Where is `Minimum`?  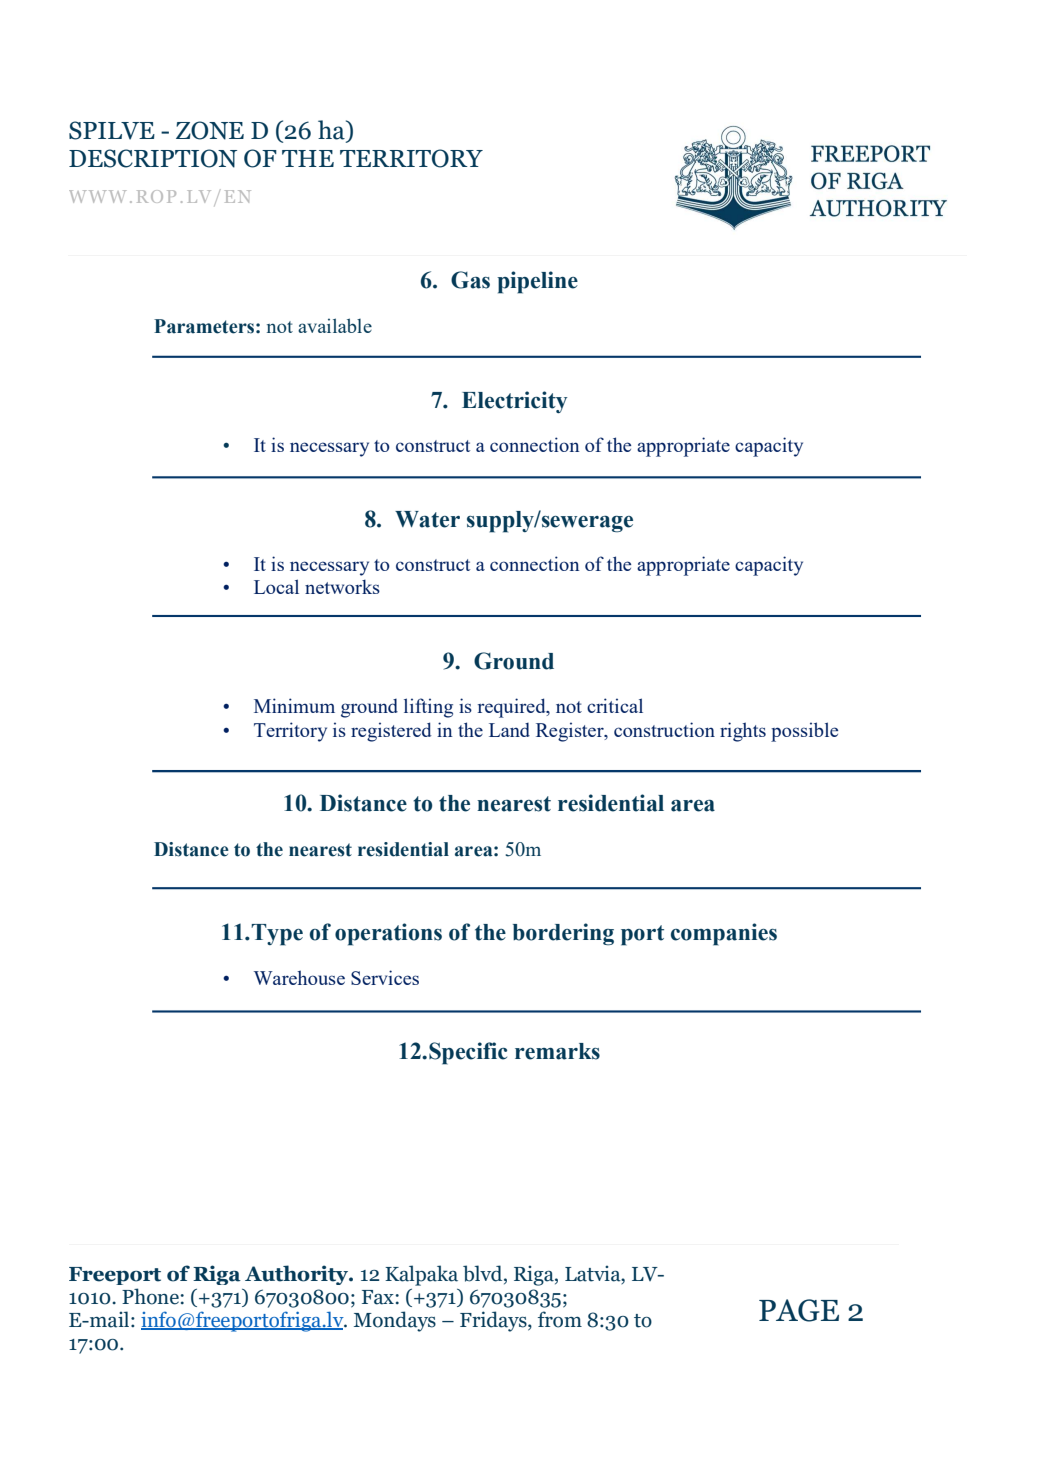 Minimum is located at coordinates (294, 705).
